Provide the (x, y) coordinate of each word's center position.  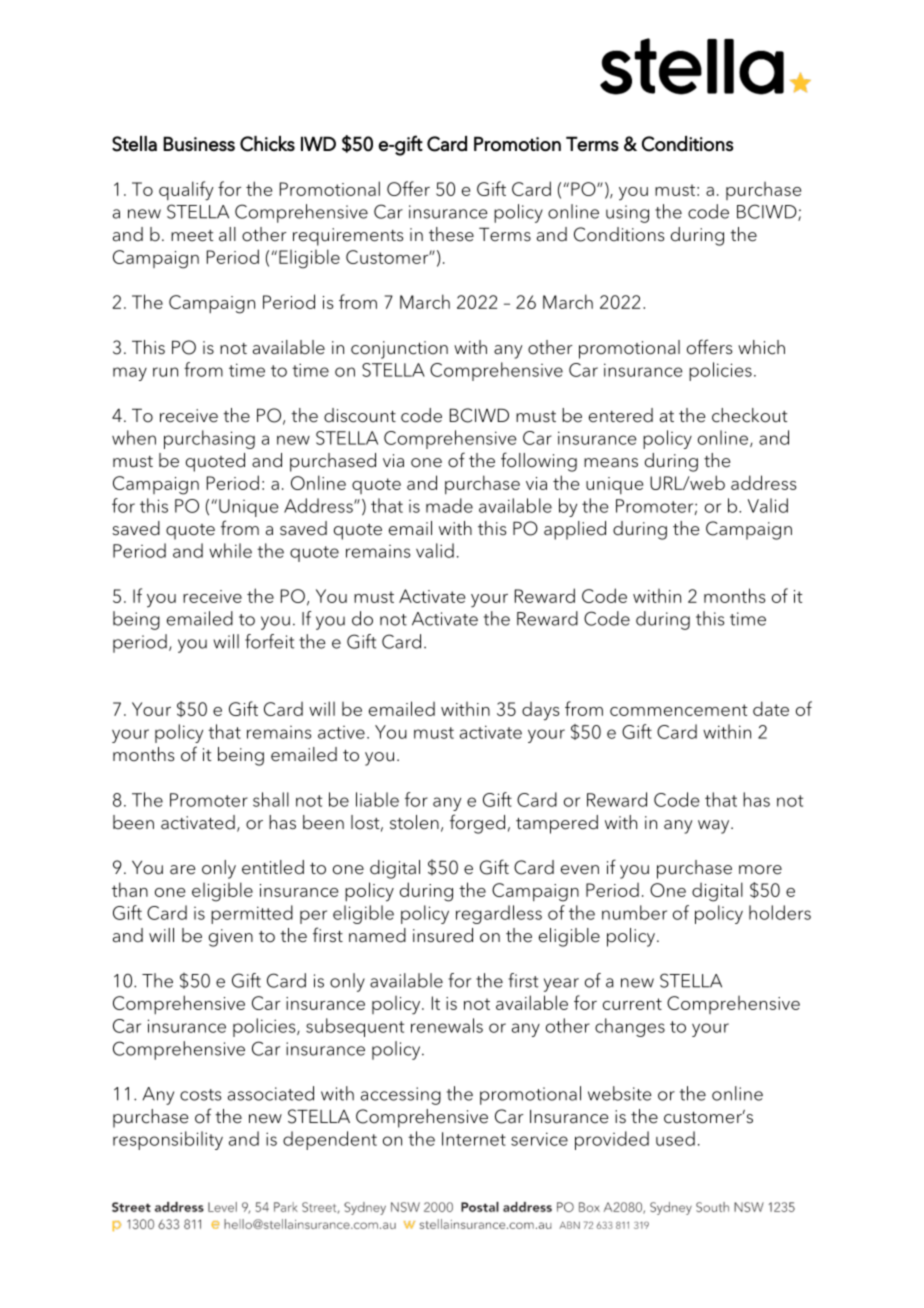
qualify (186, 191)
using (627, 214)
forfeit (269, 641)
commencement (678, 710)
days (541, 711)
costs (200, 1095)
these (451, 234)
